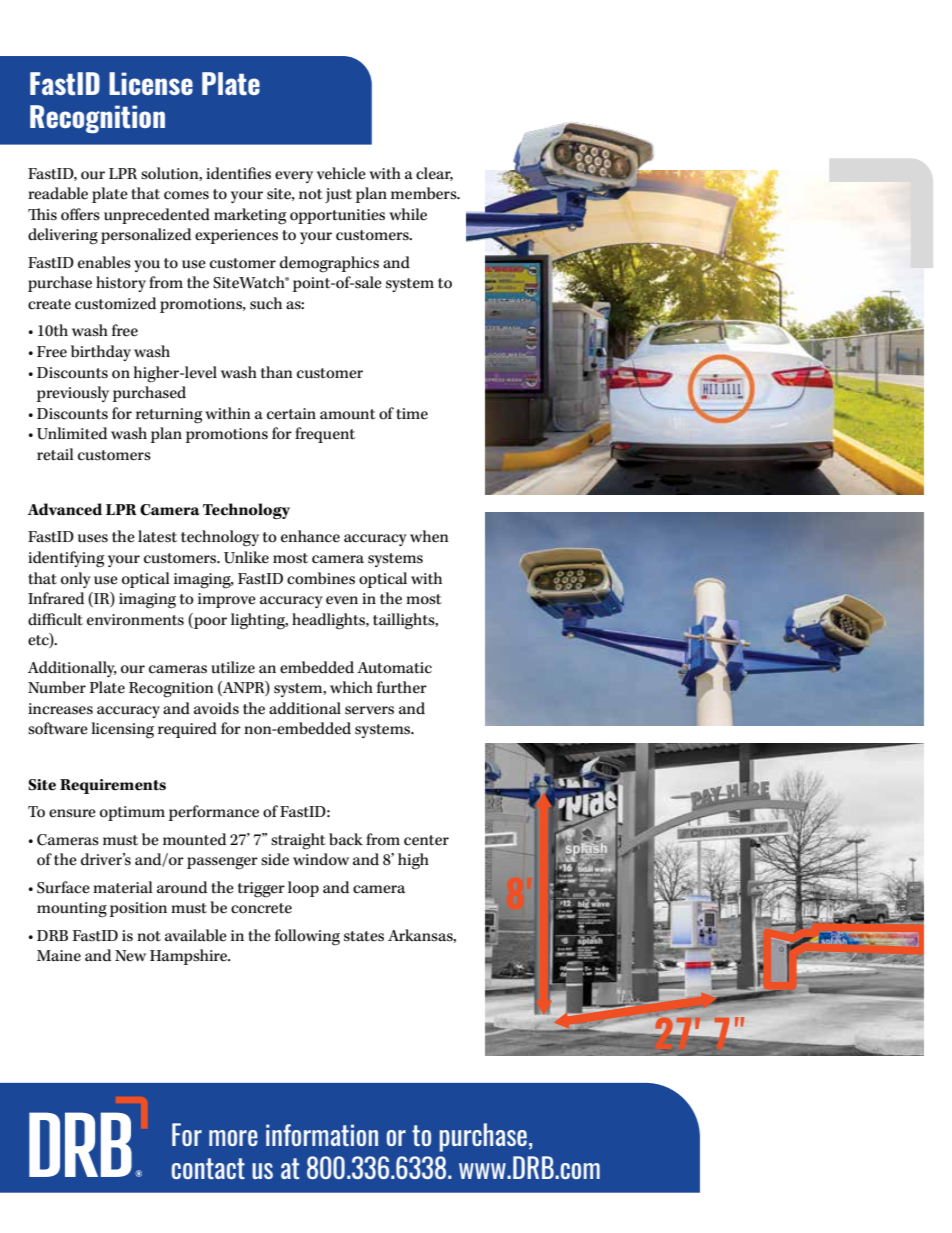 The height and width of the screenshot is (1233, 952). I want to click on vehicle, so click(341, 173).
